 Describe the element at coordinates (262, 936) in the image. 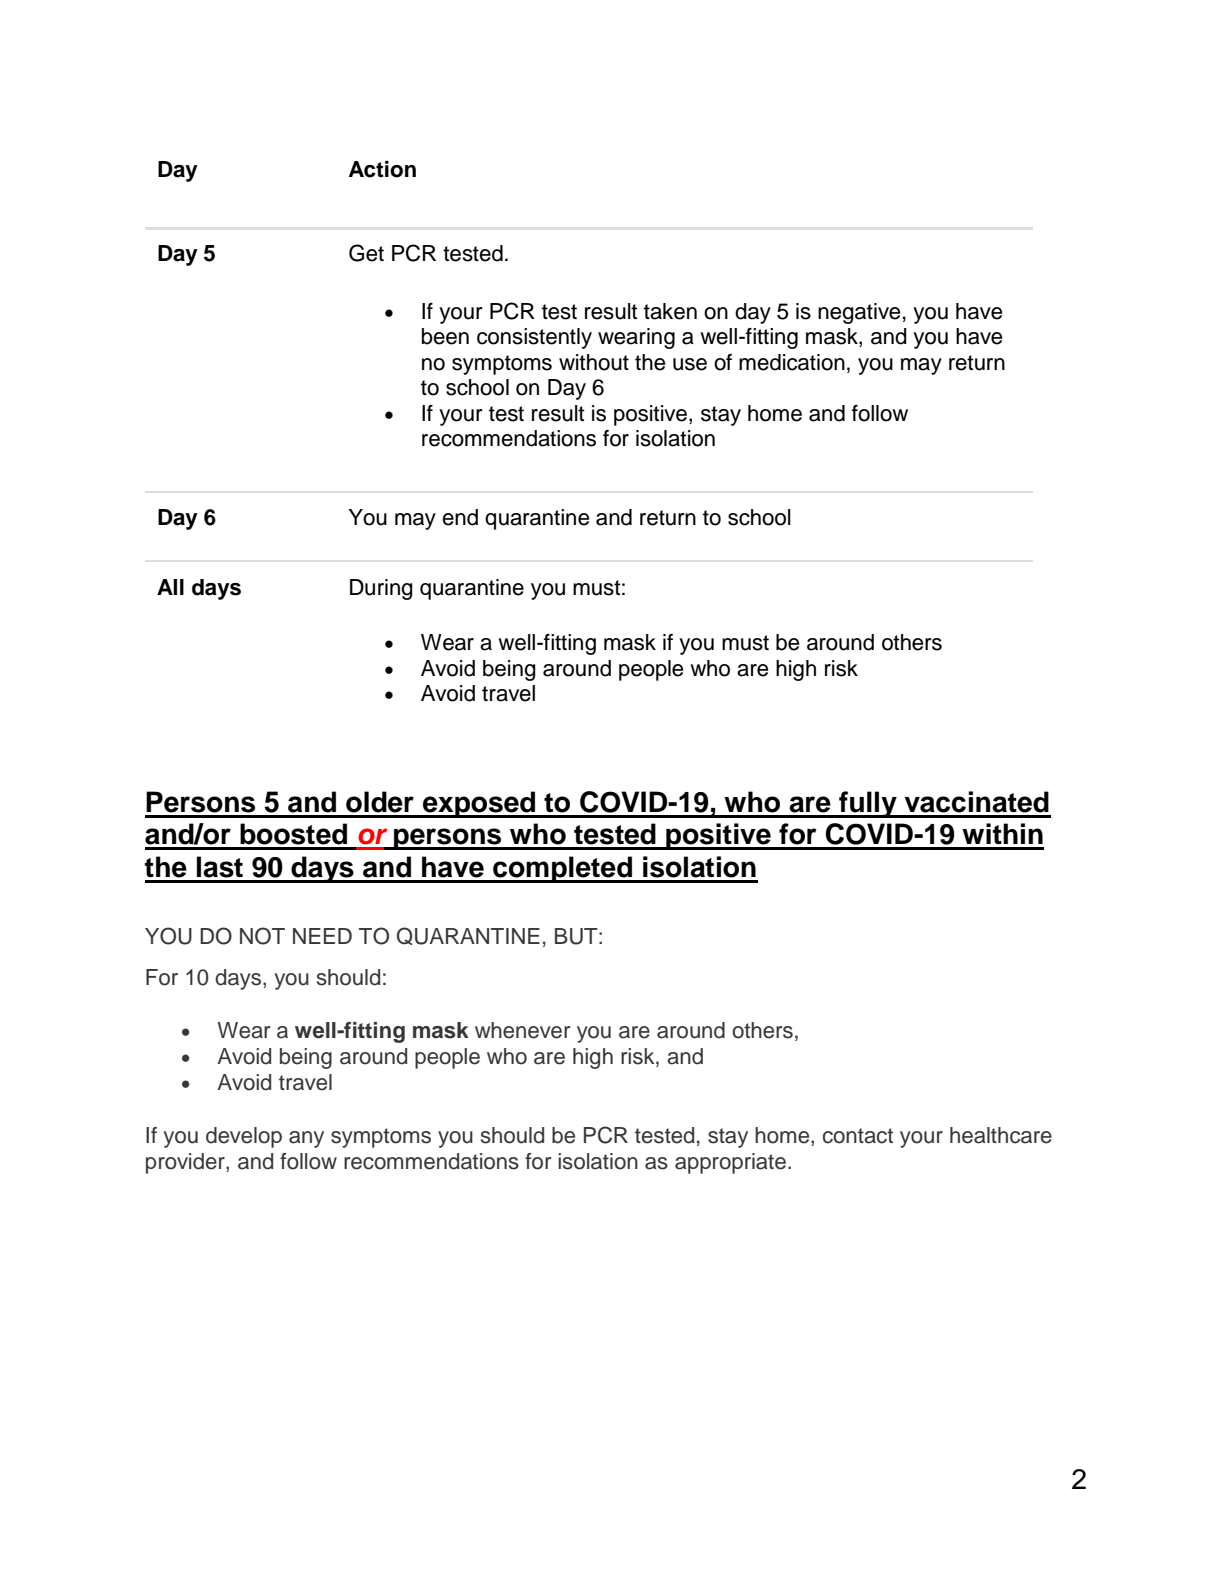

I see `NOT` at that location.
